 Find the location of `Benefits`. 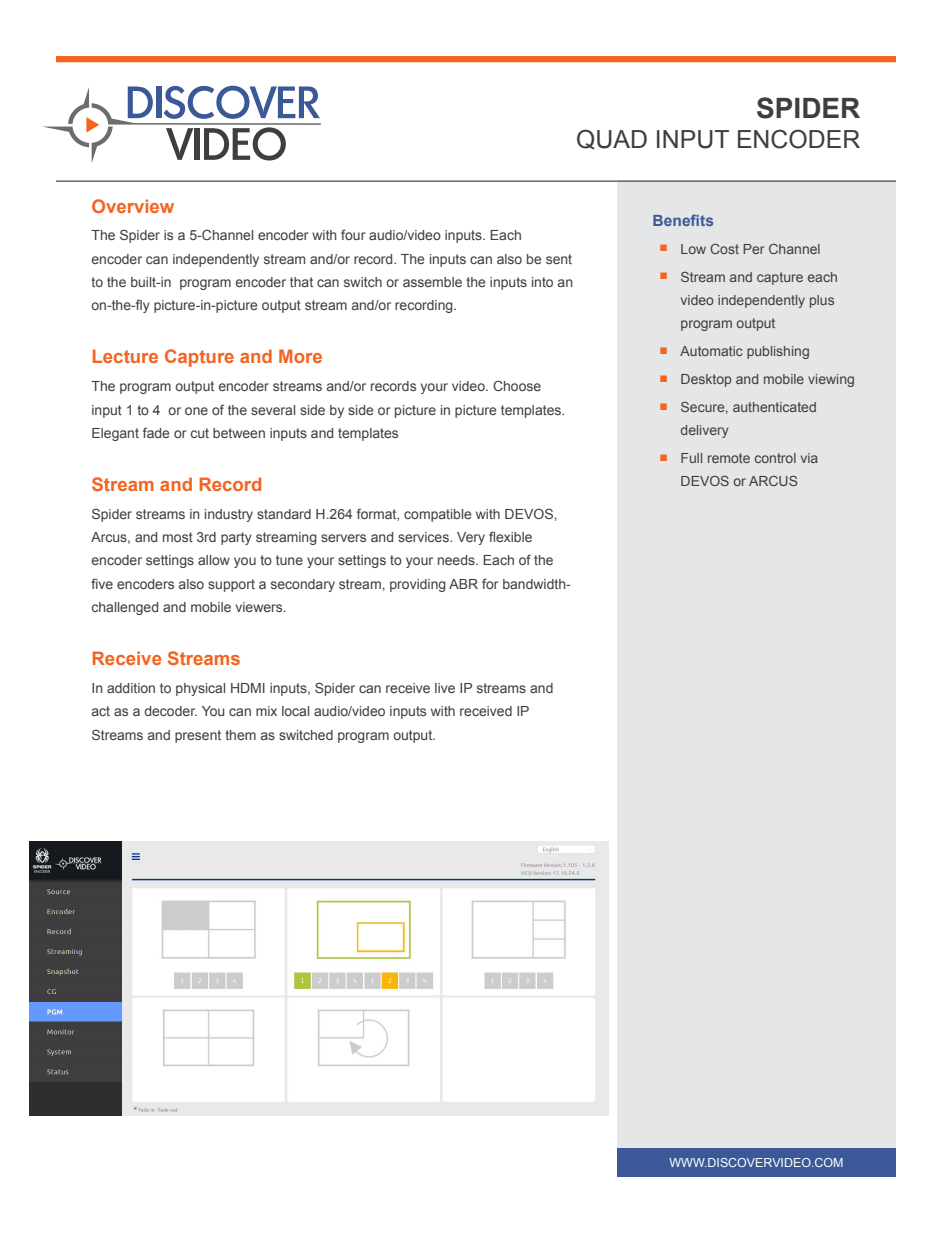

Benefits is located at coordinates (683, 220).
